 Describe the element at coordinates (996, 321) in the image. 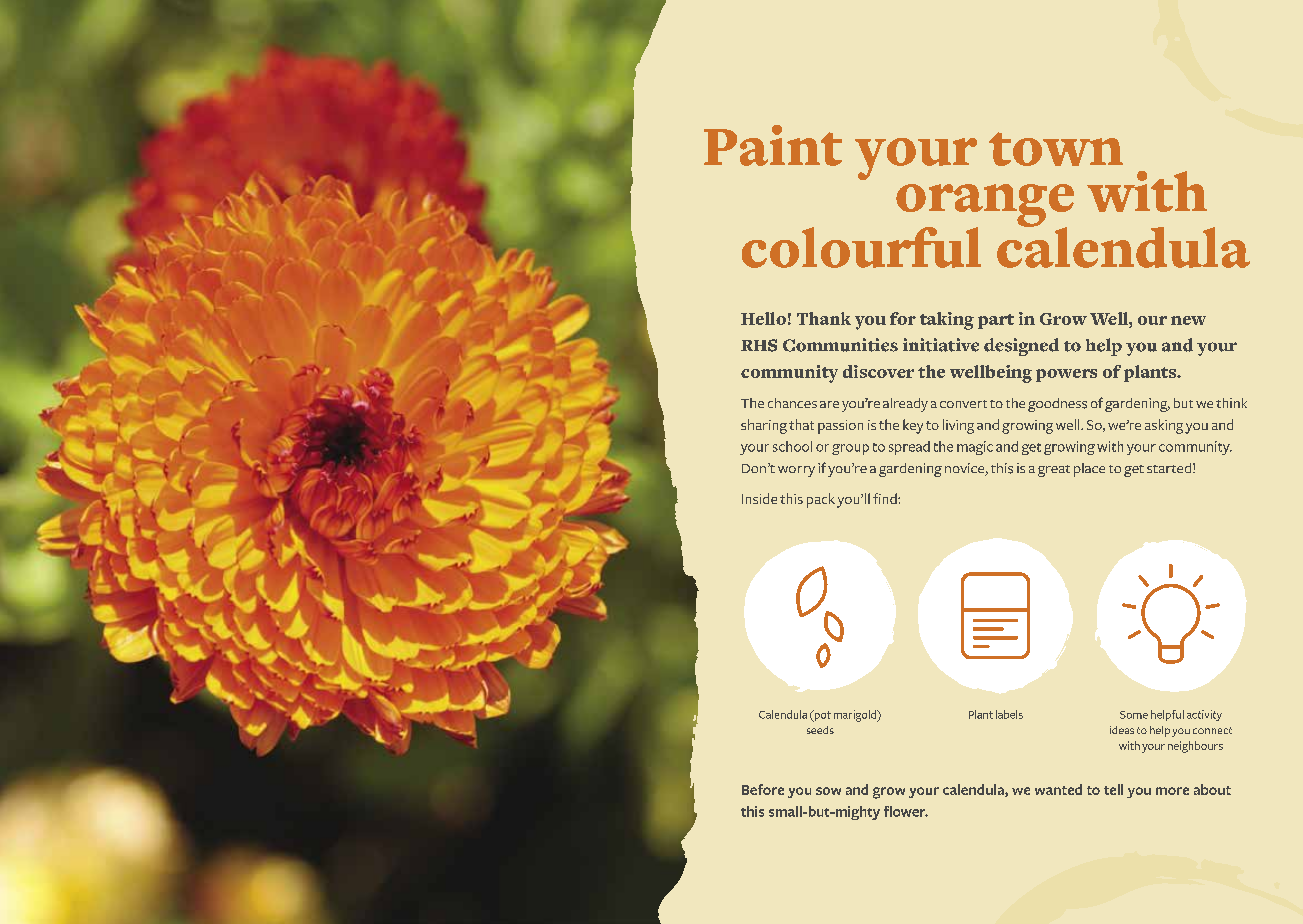

I see `part` at that location.
